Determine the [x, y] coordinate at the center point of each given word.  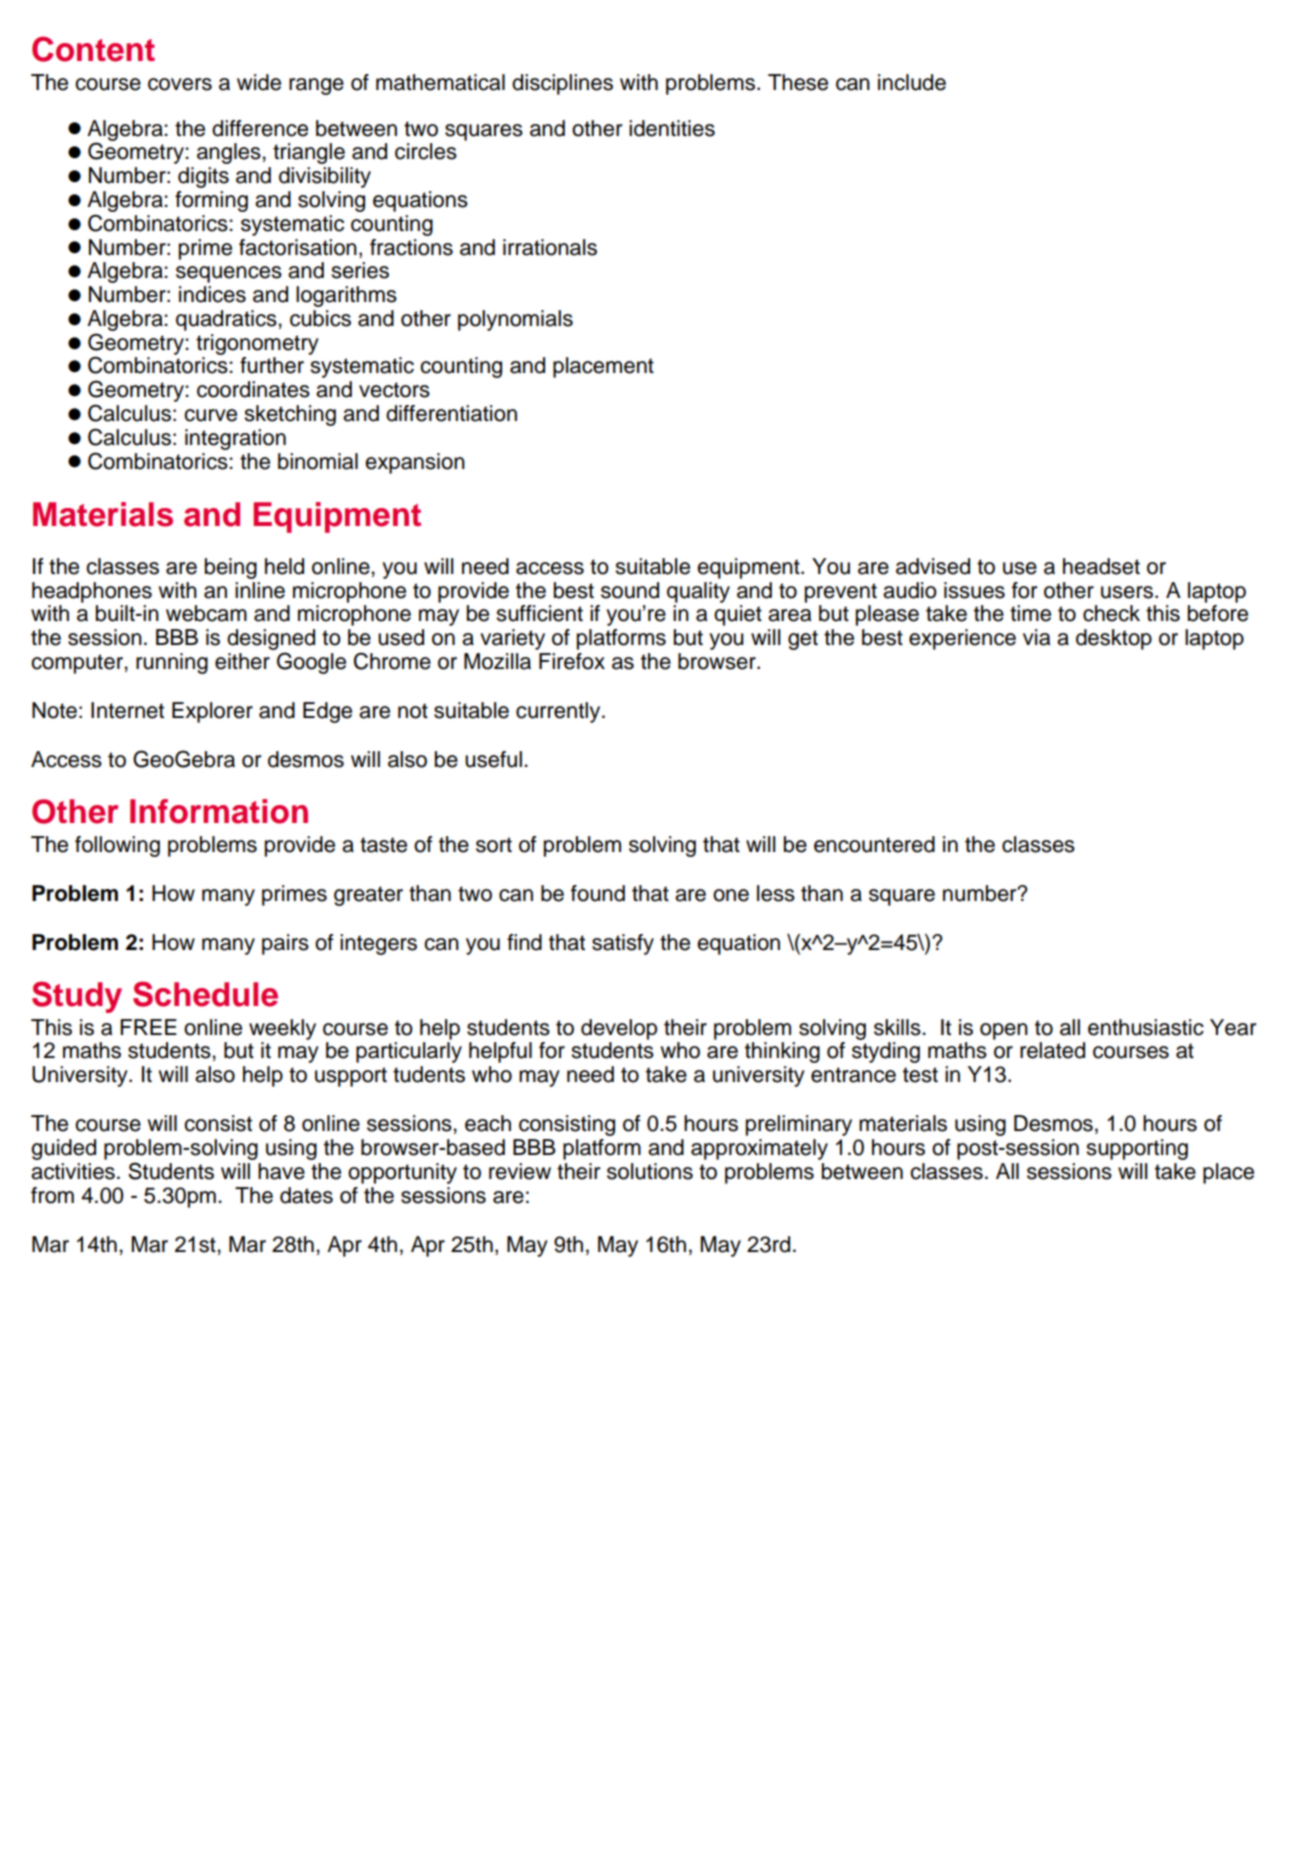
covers [180, 84]
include [912, 82]
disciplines [562, 84]
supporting [1137, 1149]
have [281, 1171]
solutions [650, 1171]
